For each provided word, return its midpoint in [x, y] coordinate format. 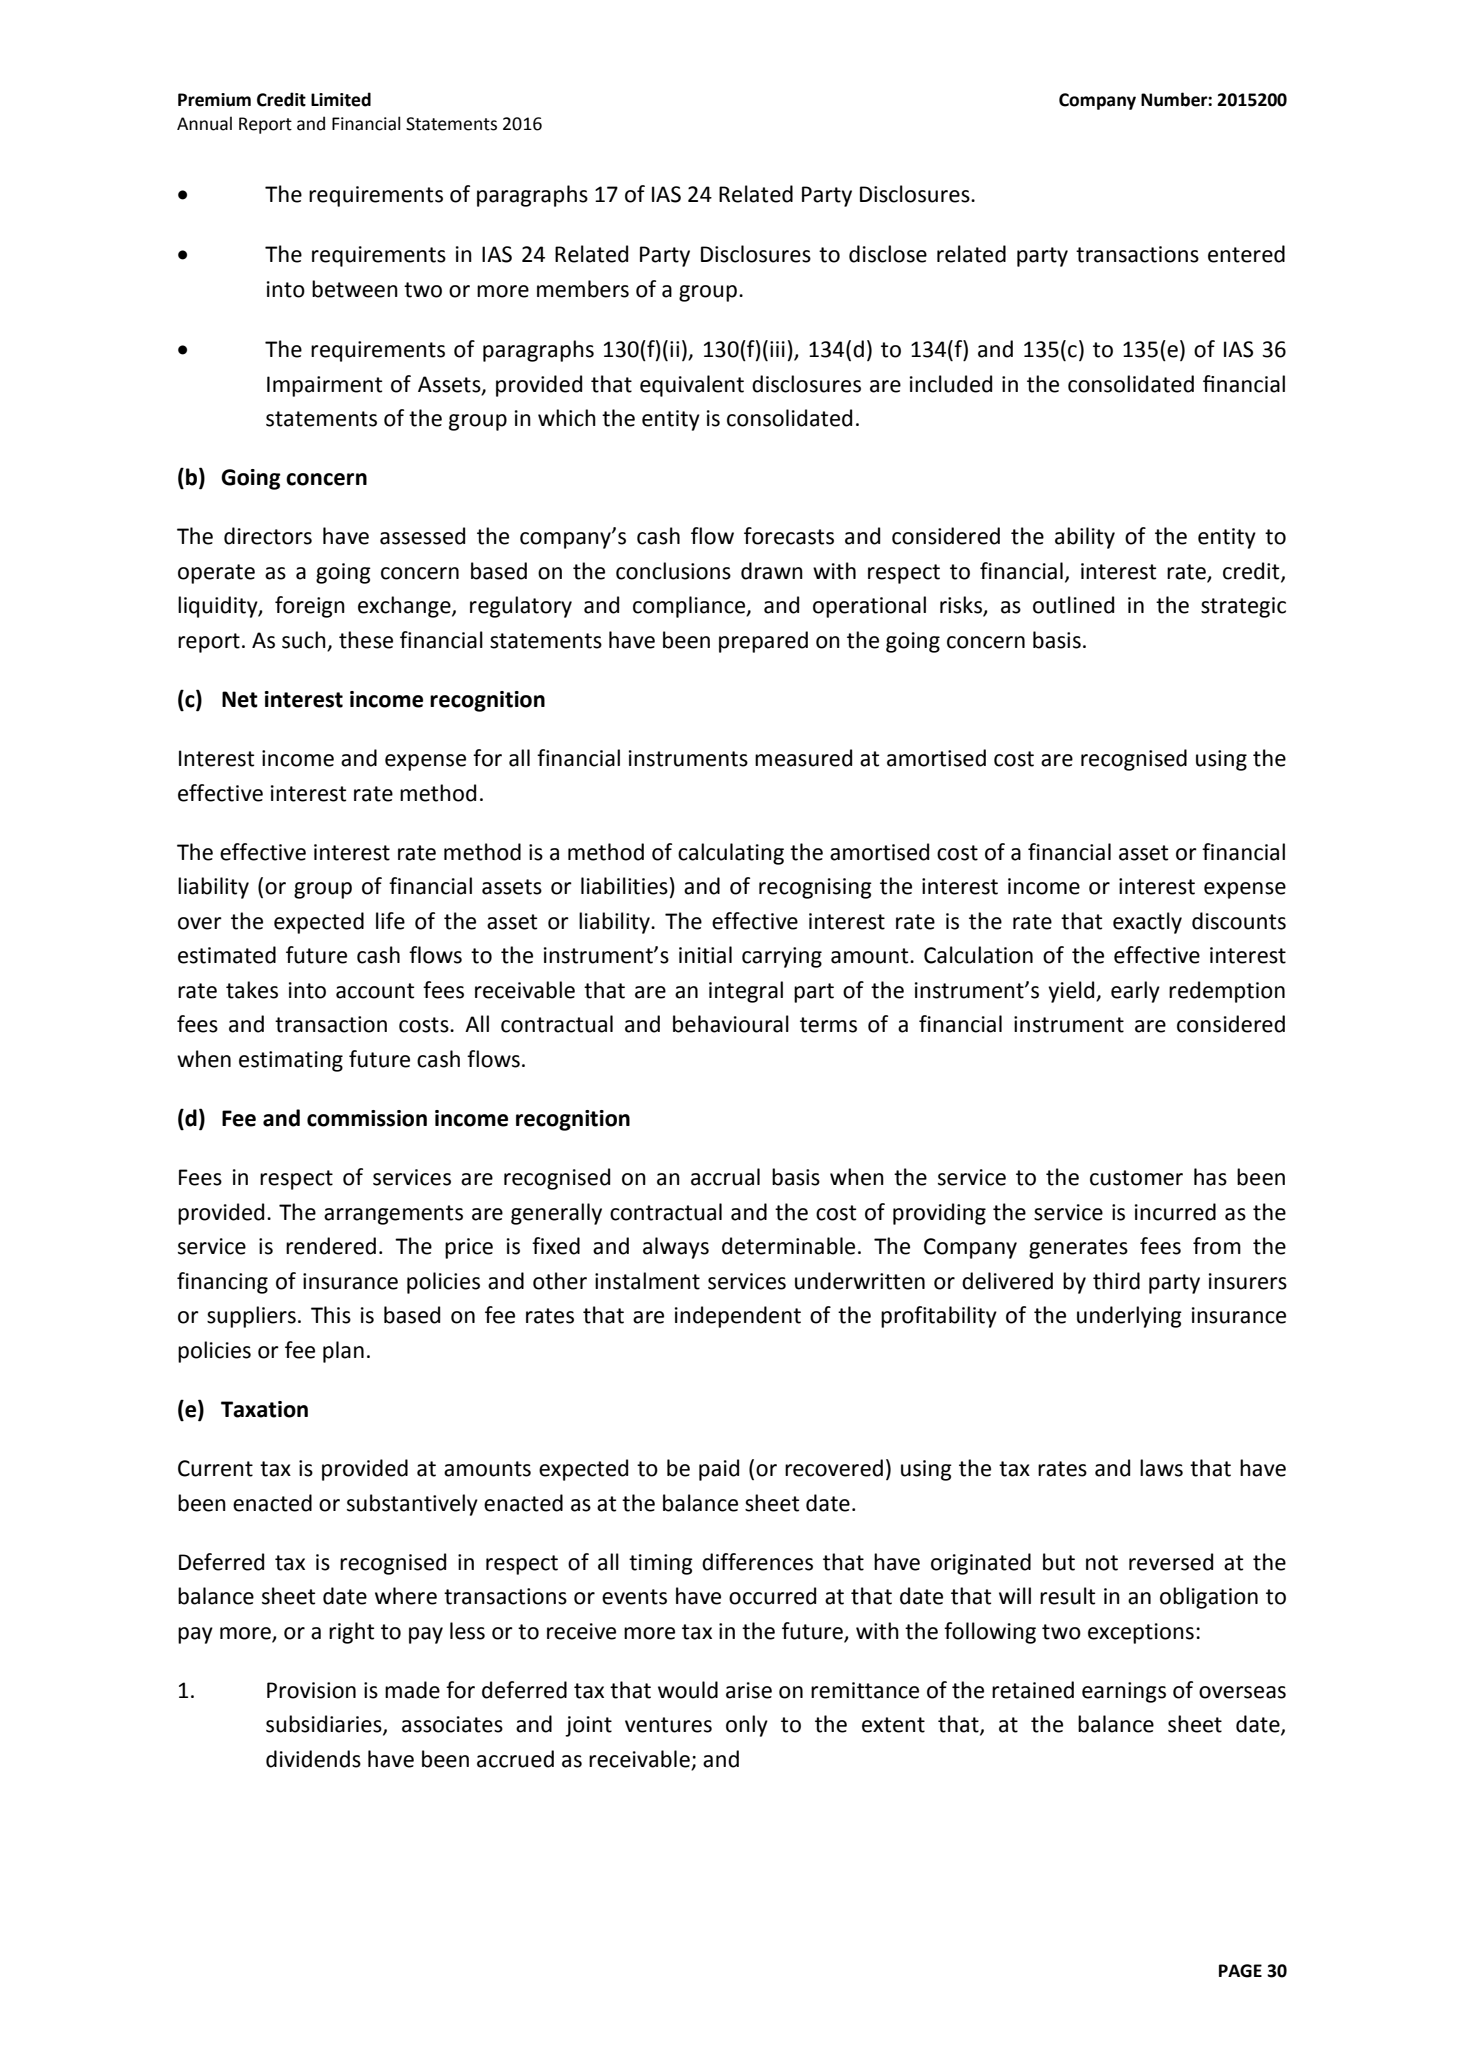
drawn [772, 571]
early [1135, 992]
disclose [888, 254]
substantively [412, 1505]
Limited [341, 99]
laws [1161, 1468]
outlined [1073, 605]
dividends [313, 1759]
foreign [310, 607]
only [747, 1726]
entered [1246, 254]
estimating [291, 1061]
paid [719, 1470]
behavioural [731, 1024]
